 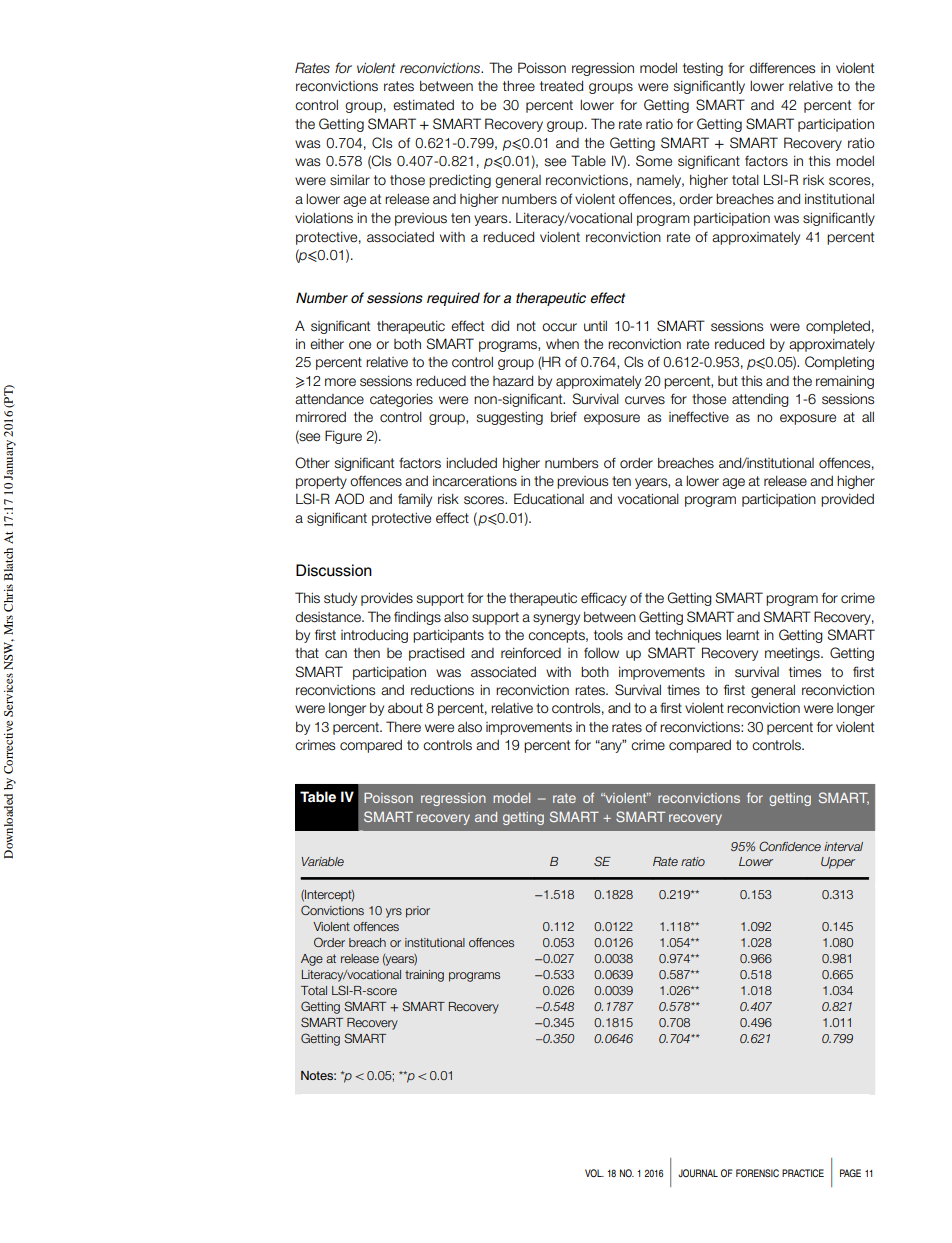 What do you see at coordinates (343, 437) in the screenshot?
I see `Figure` at bounding box center [343, 437].
